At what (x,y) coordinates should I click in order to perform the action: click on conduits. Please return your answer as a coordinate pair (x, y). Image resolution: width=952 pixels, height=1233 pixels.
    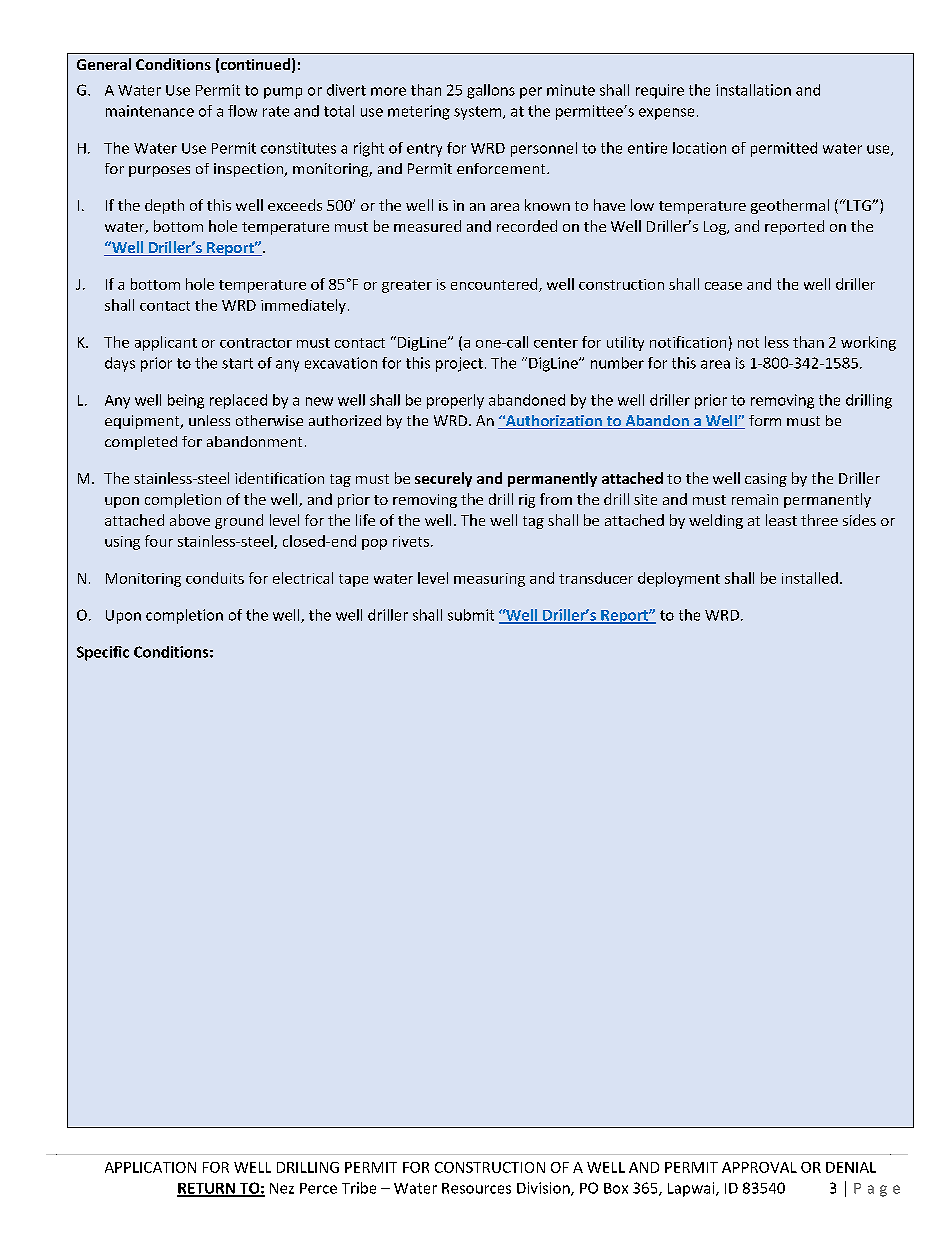
    Looking at the image, I should click on (215, 578).
